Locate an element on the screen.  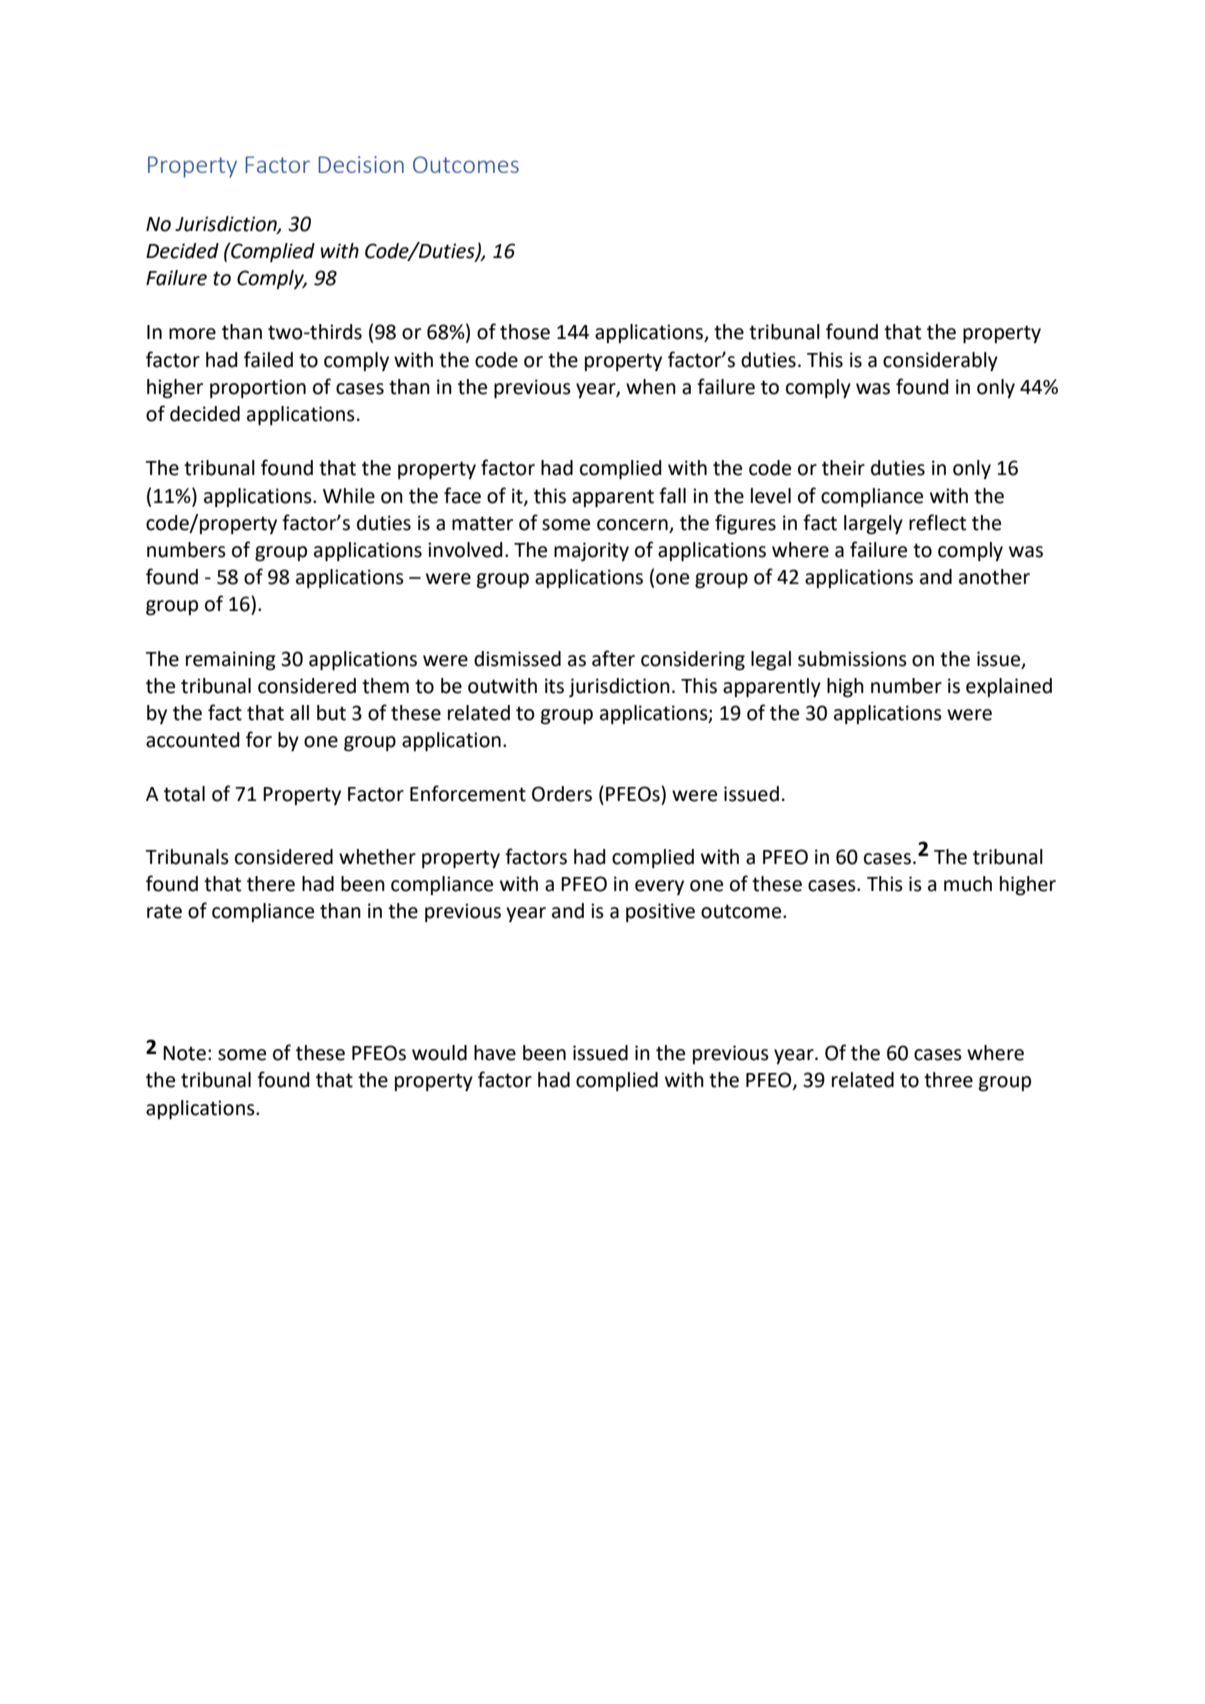
there is located at coordinates (271, 884).
